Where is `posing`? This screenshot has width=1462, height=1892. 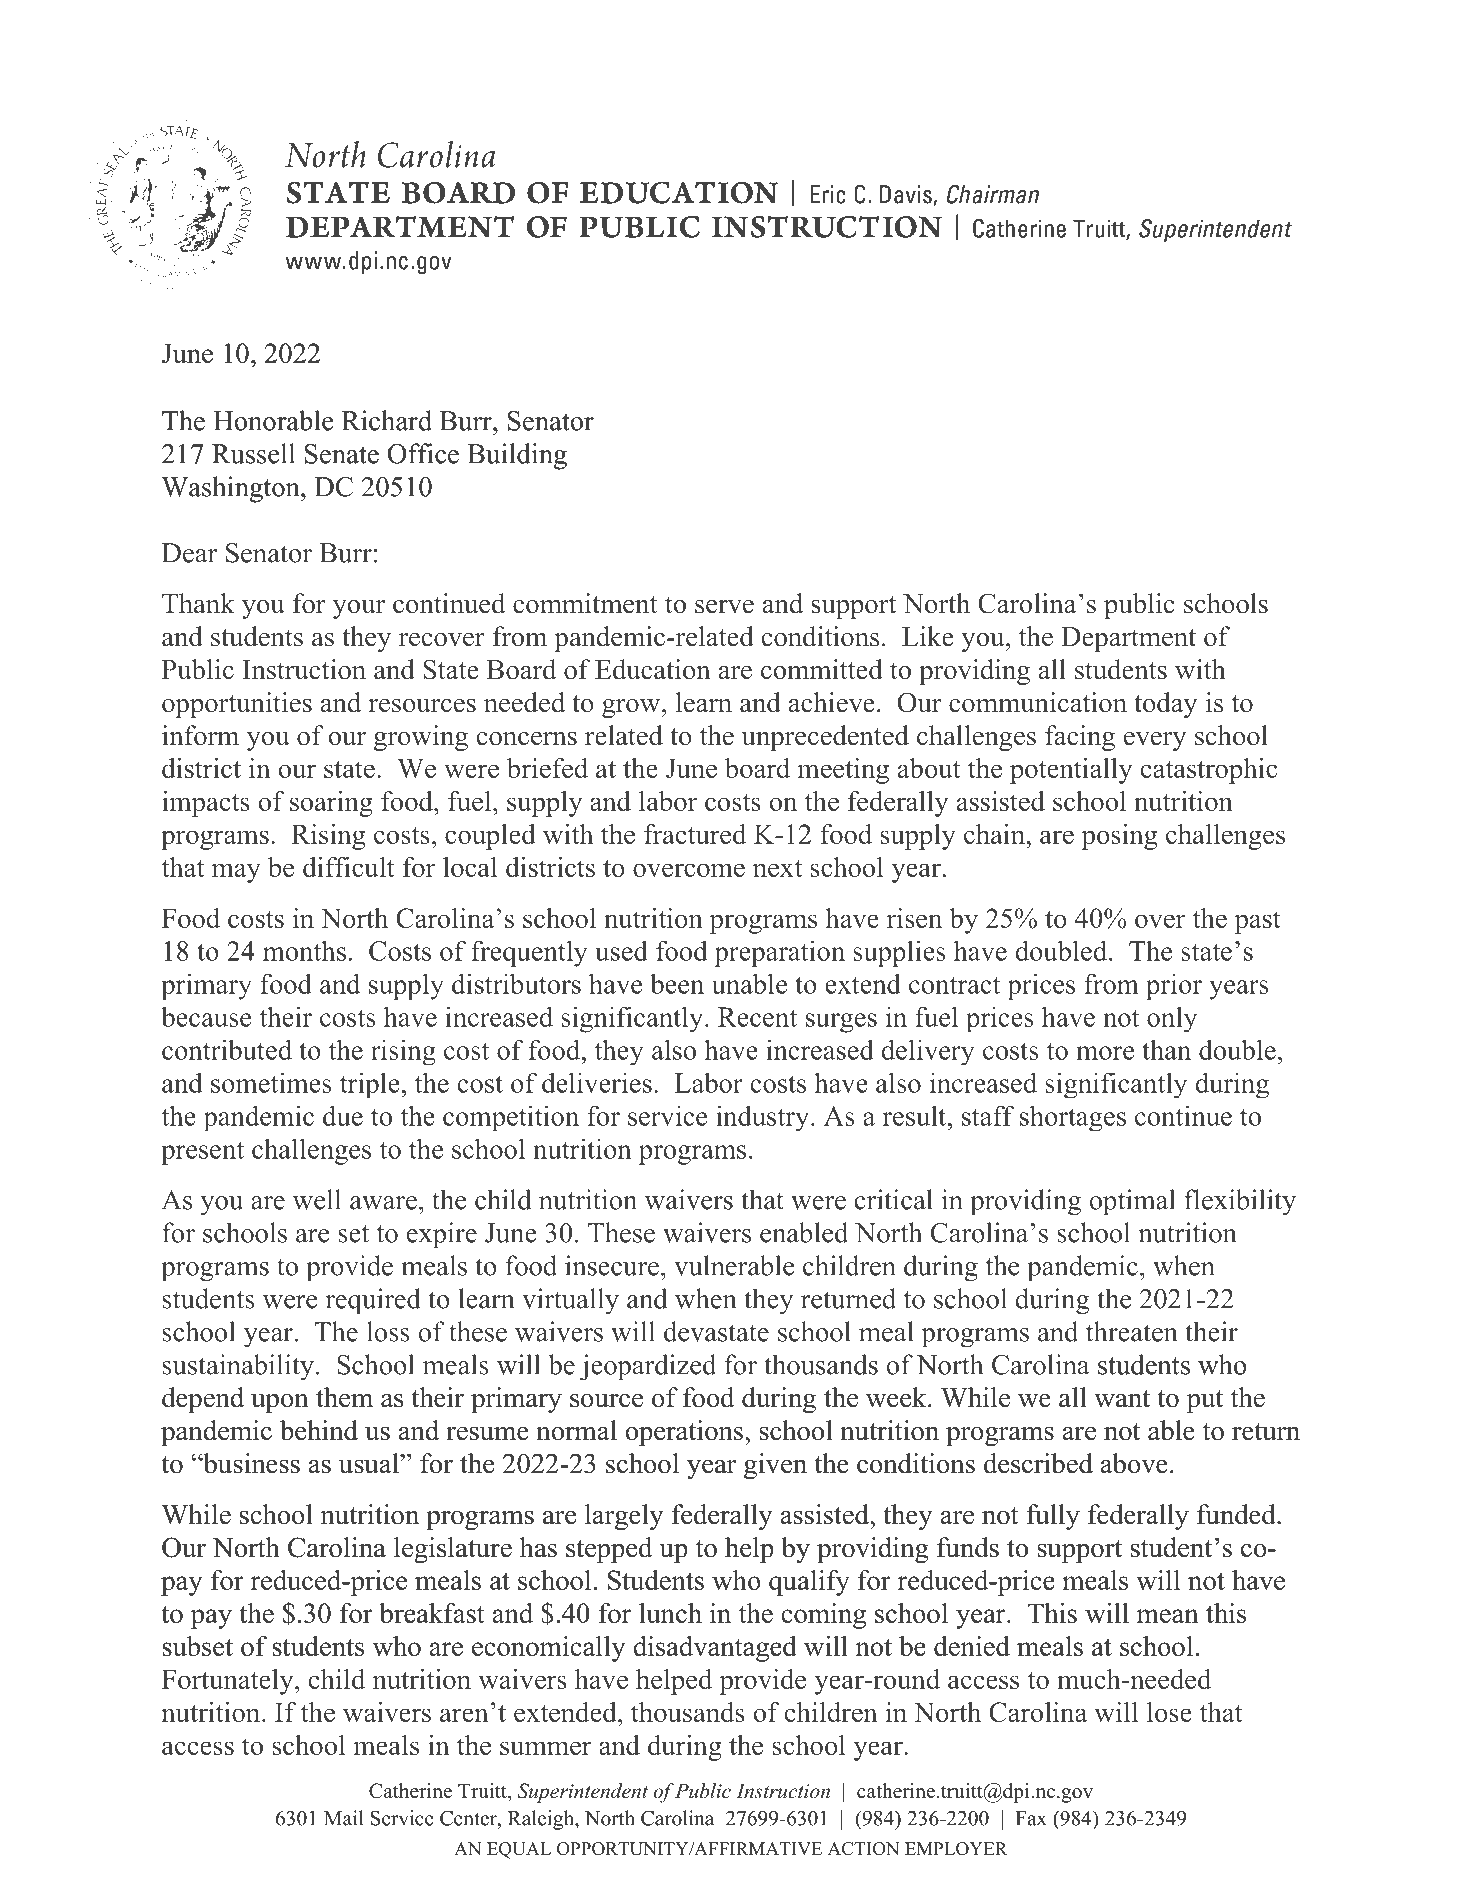 posing is located at coordinates (1119, 837).
